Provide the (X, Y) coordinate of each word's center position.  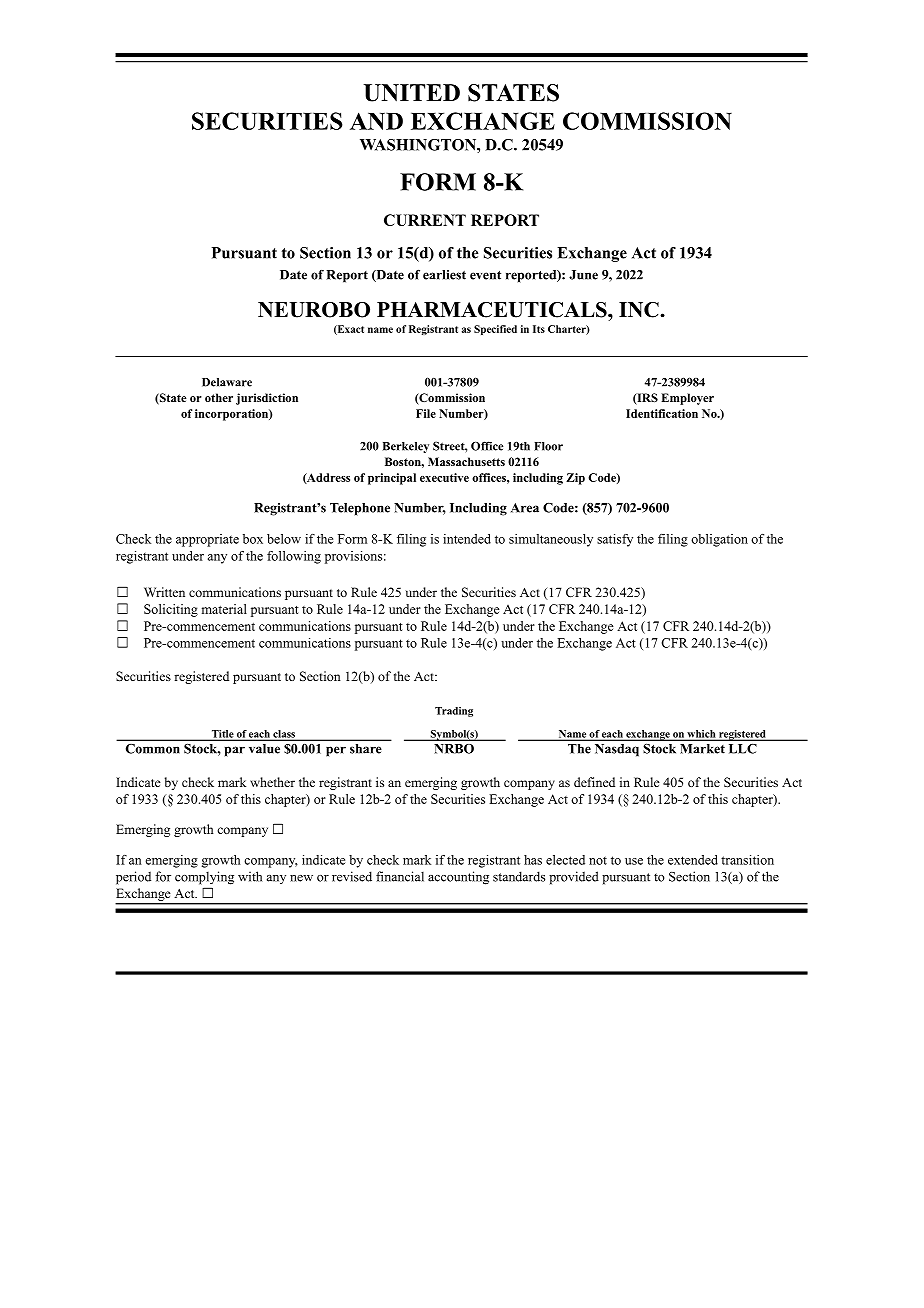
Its (539, 329)
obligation (719, 540)
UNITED (412, 93)
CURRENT (425, 220)
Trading (454, 712)
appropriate (207, 540)
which (701, 735)
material (224, 609)
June (583, 275)
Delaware (227, 382)
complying (204, 878)
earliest (444, 275)
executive (444, 477)
